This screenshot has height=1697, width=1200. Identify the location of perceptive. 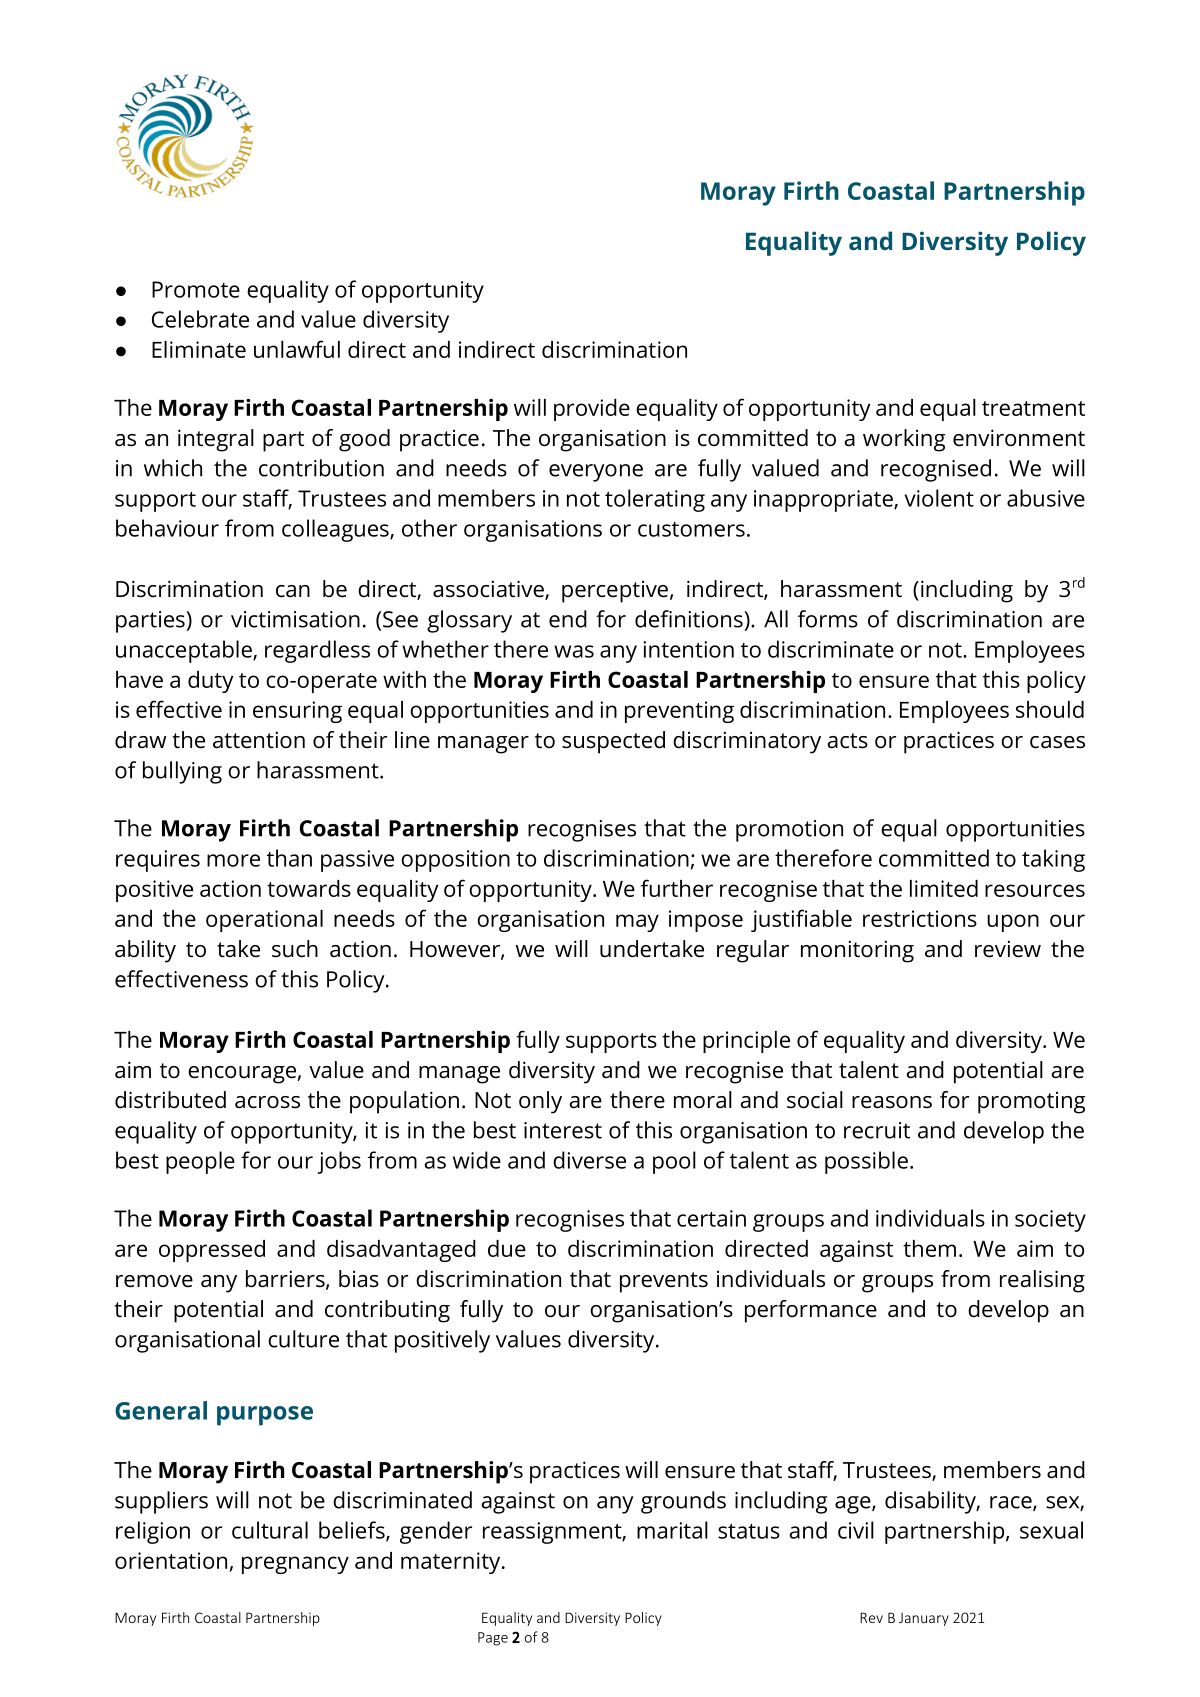
(615, 591).
